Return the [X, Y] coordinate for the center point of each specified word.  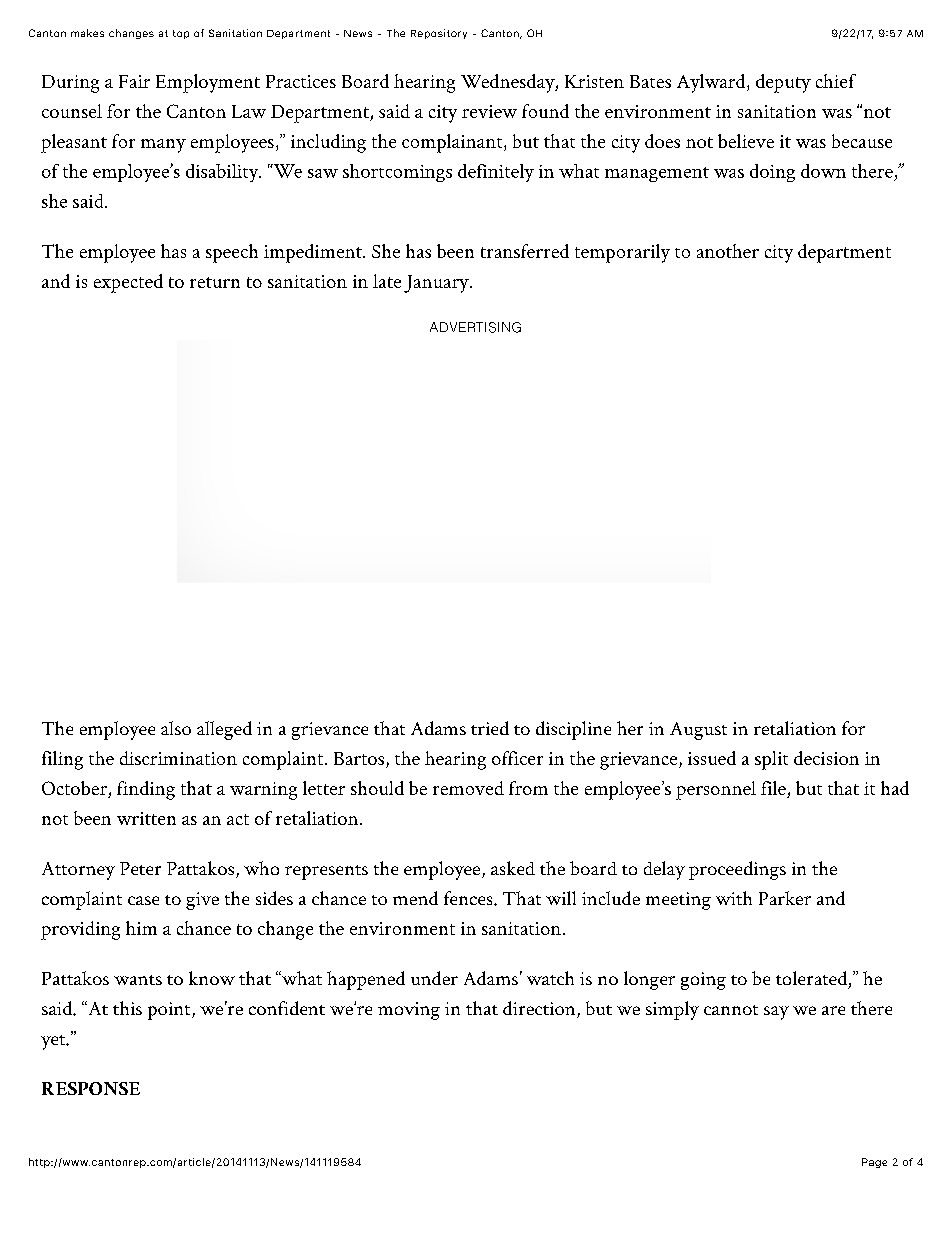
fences [469, 898]
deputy [783, 83]
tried [490, 728]
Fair [134, 81]
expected [128, 283]
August [698, 731]
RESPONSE [91, 1088]
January [437, 284]
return [215, 282]
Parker [785, 898]
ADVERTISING [475, 327]
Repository [439, 34]
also [176, 728]
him [141, 928]
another [728, 251]
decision [826, 758]
